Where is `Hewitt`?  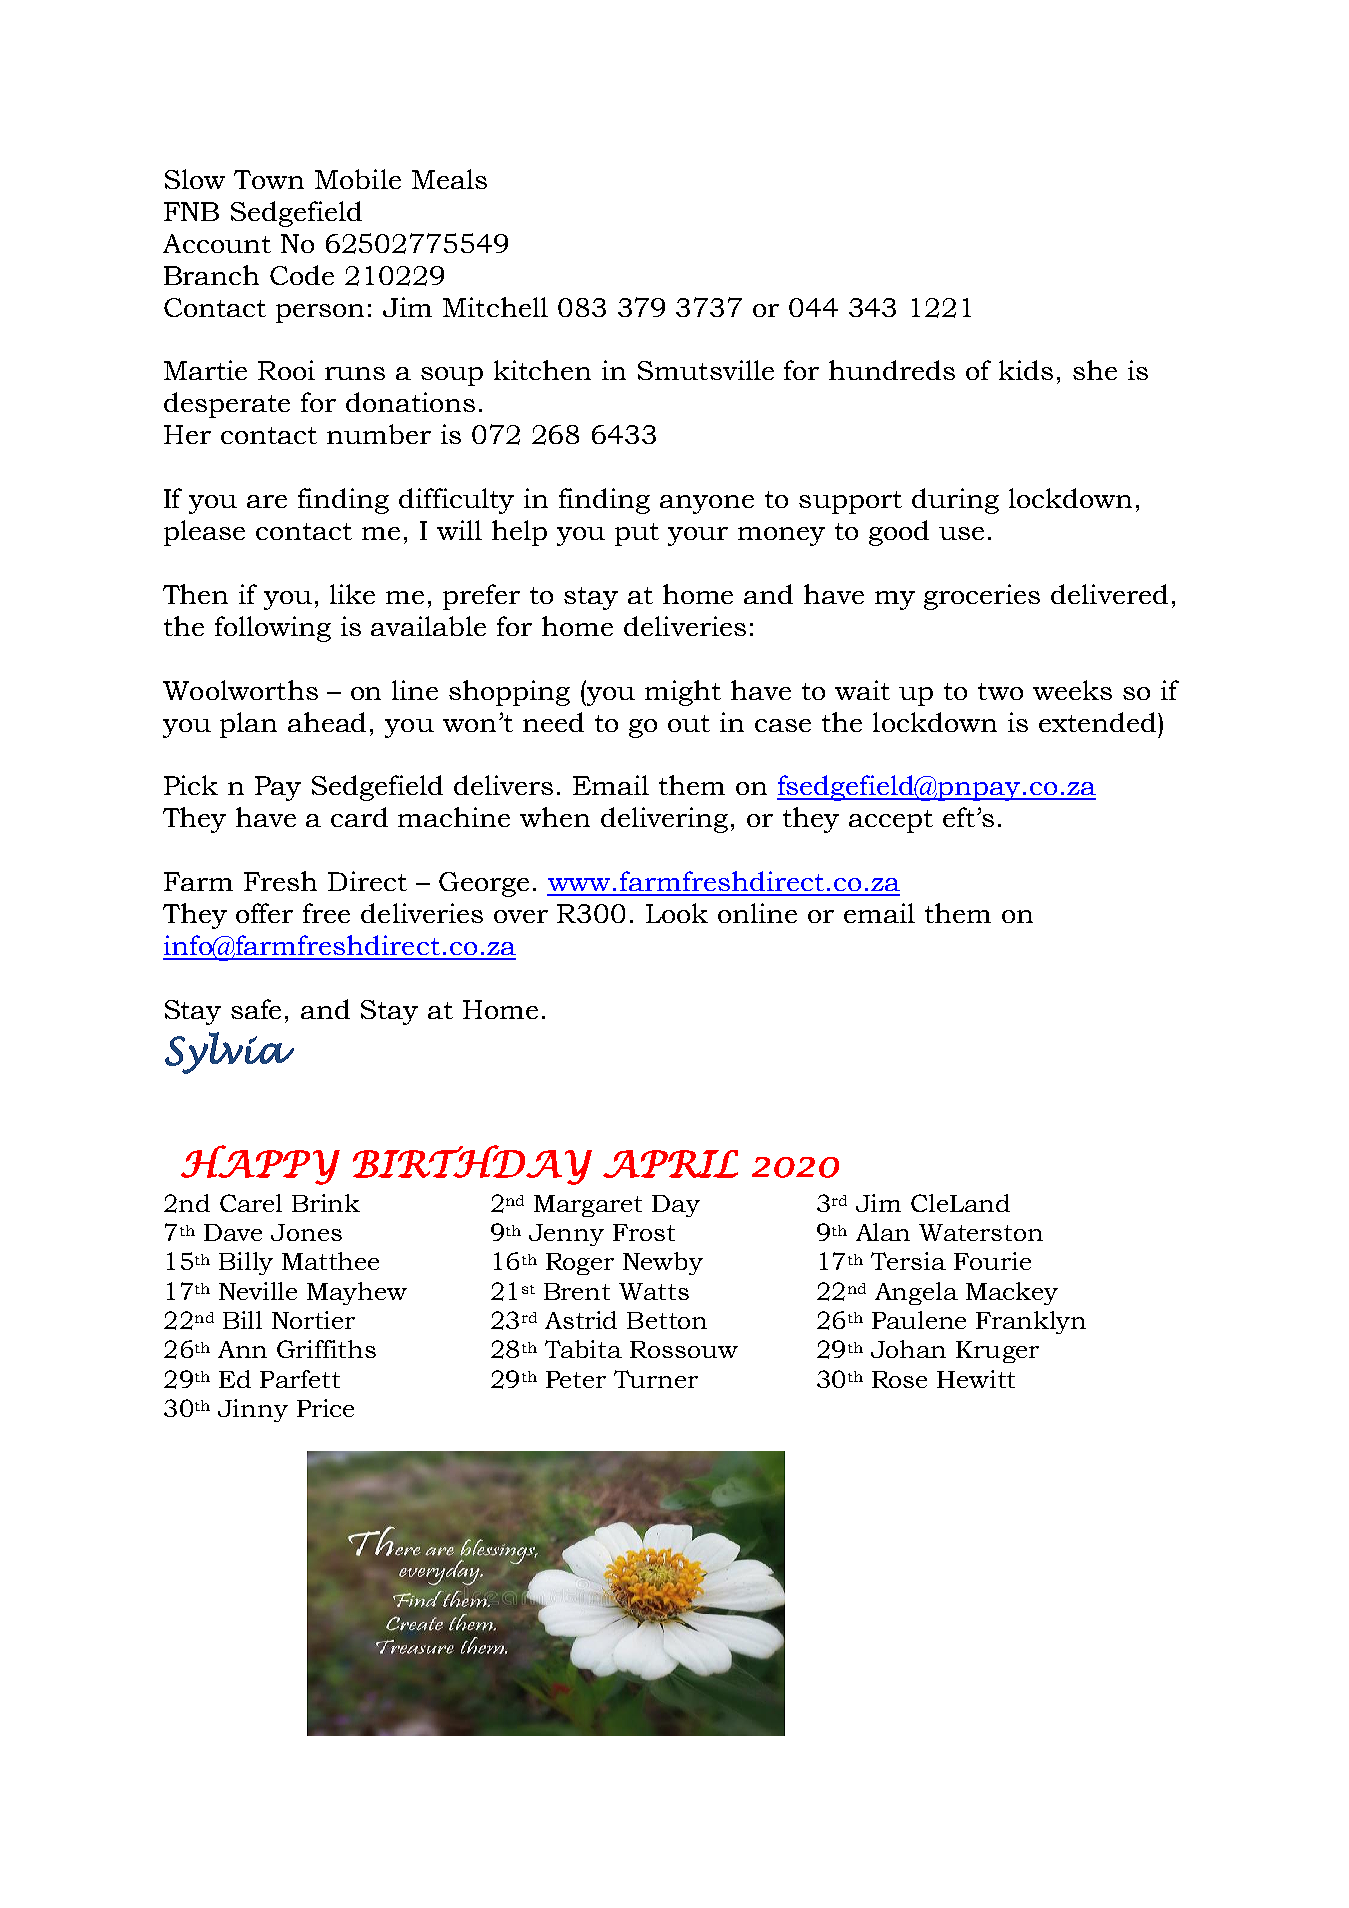 Hewitt is located at coordinates (976, 1379).
